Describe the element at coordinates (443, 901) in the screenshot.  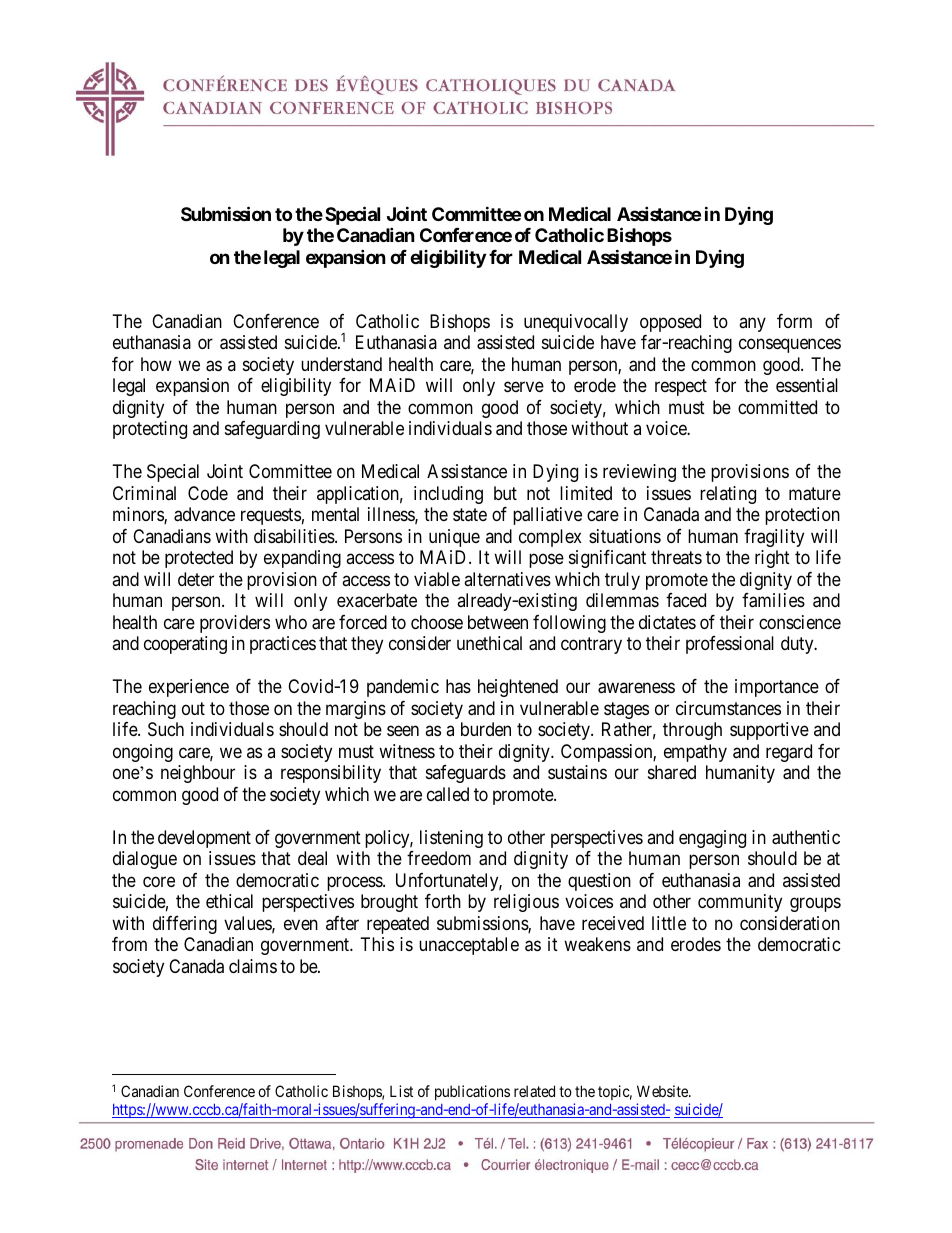
I see `forth` at that location.
